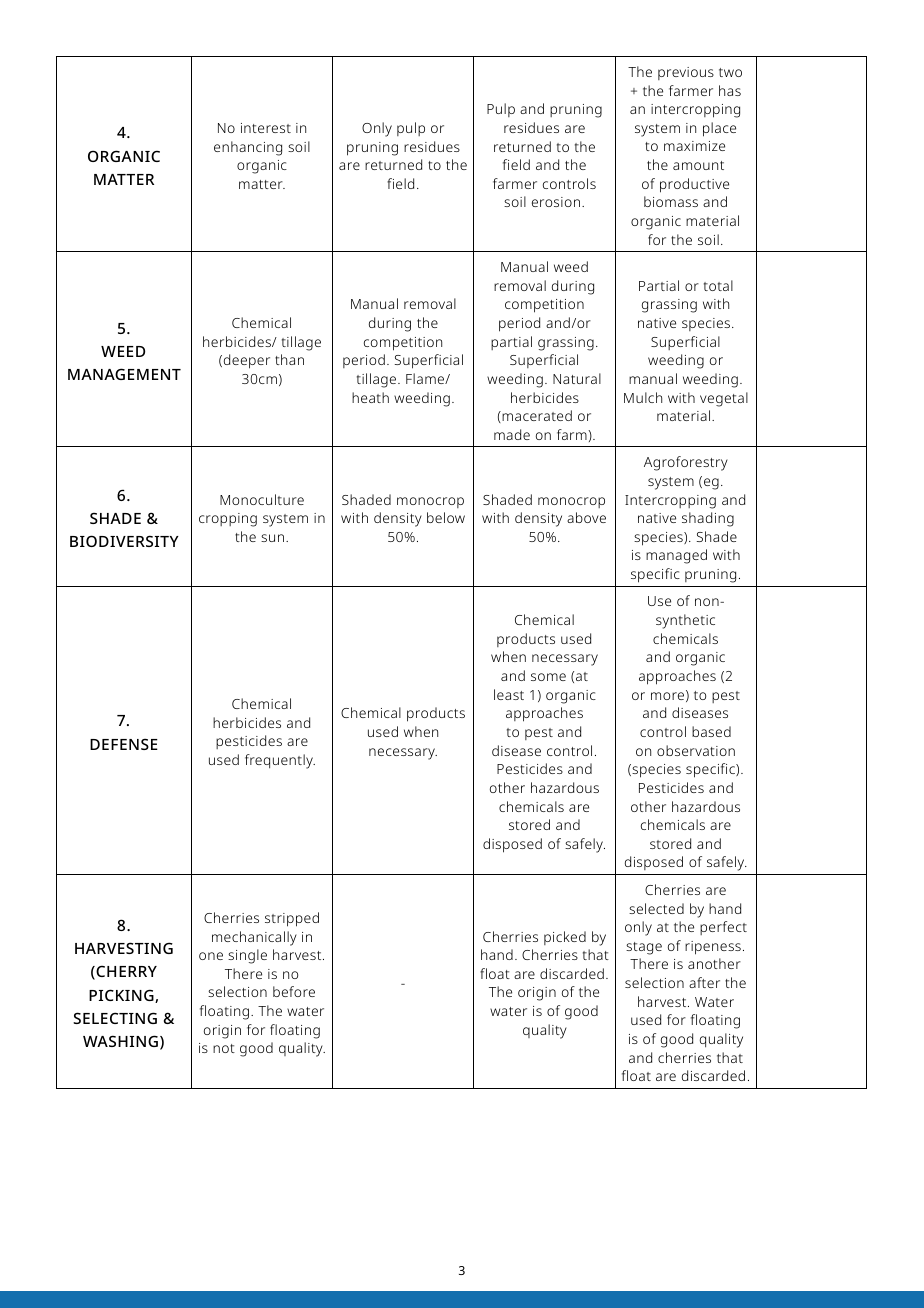  I want to click on managed, so click(676, 556).
